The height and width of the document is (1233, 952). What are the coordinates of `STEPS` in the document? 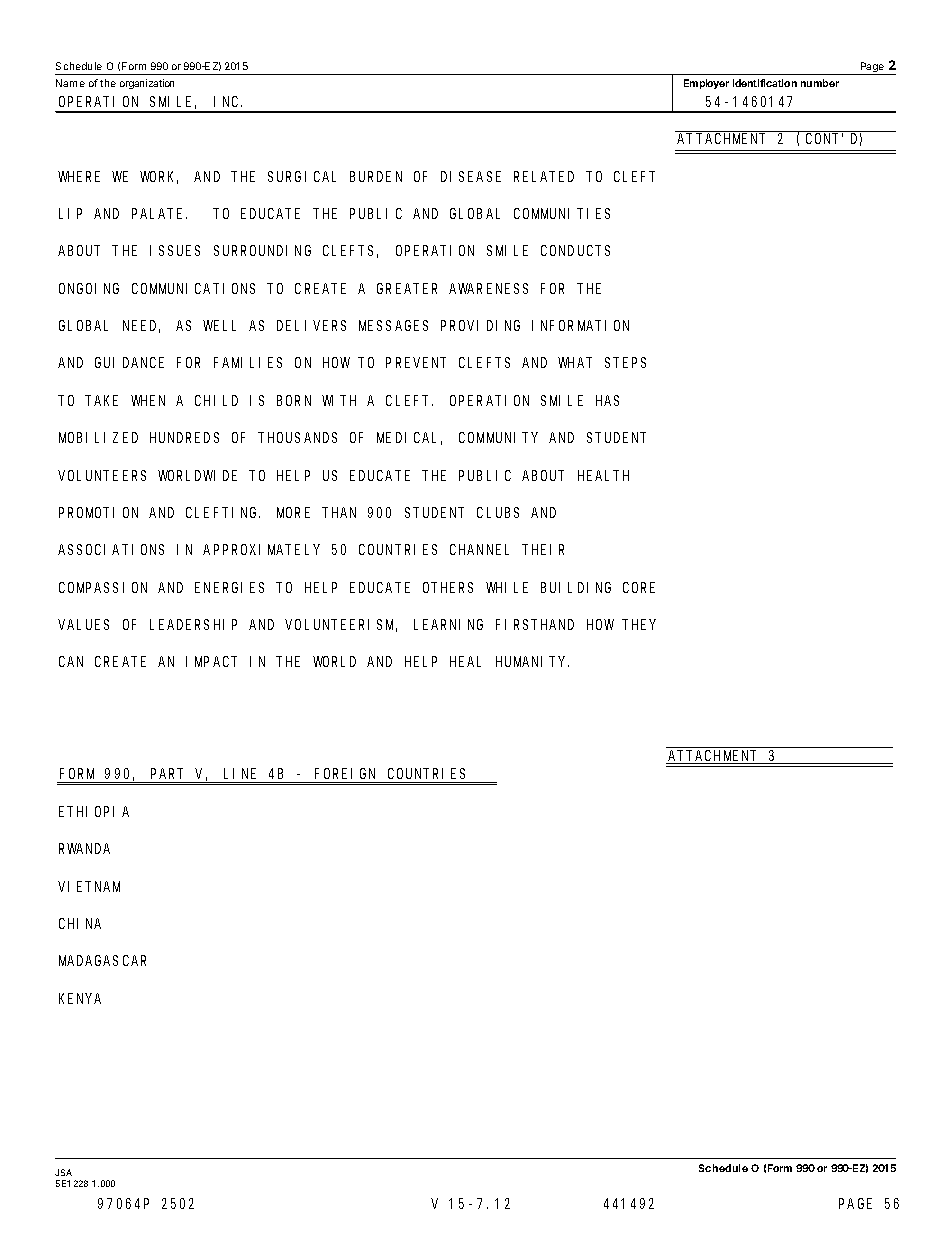 It's located at (625, 363).
